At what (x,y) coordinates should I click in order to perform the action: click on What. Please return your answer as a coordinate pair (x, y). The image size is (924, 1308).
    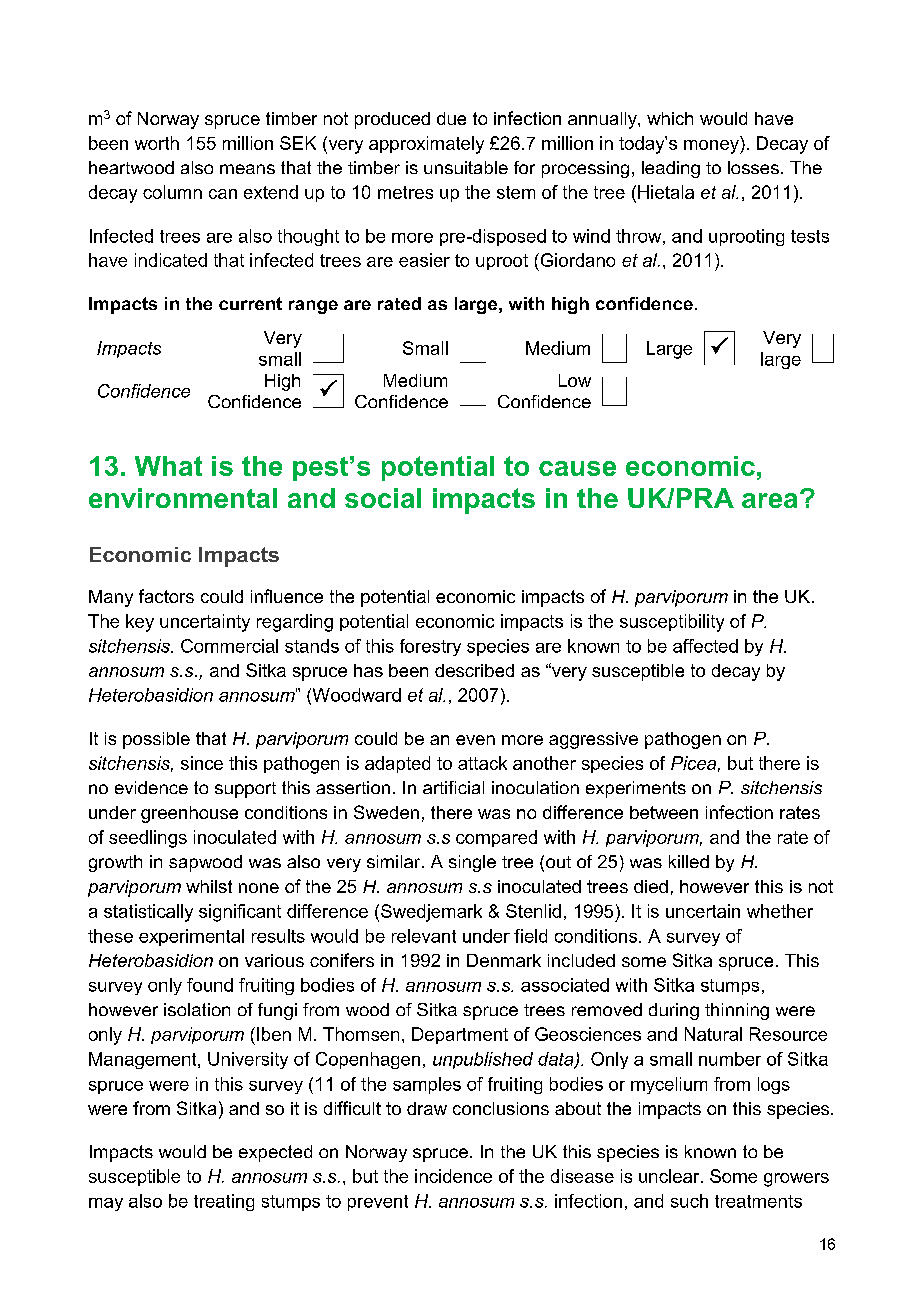
    Looking at the image, I should click on (168, 466).
